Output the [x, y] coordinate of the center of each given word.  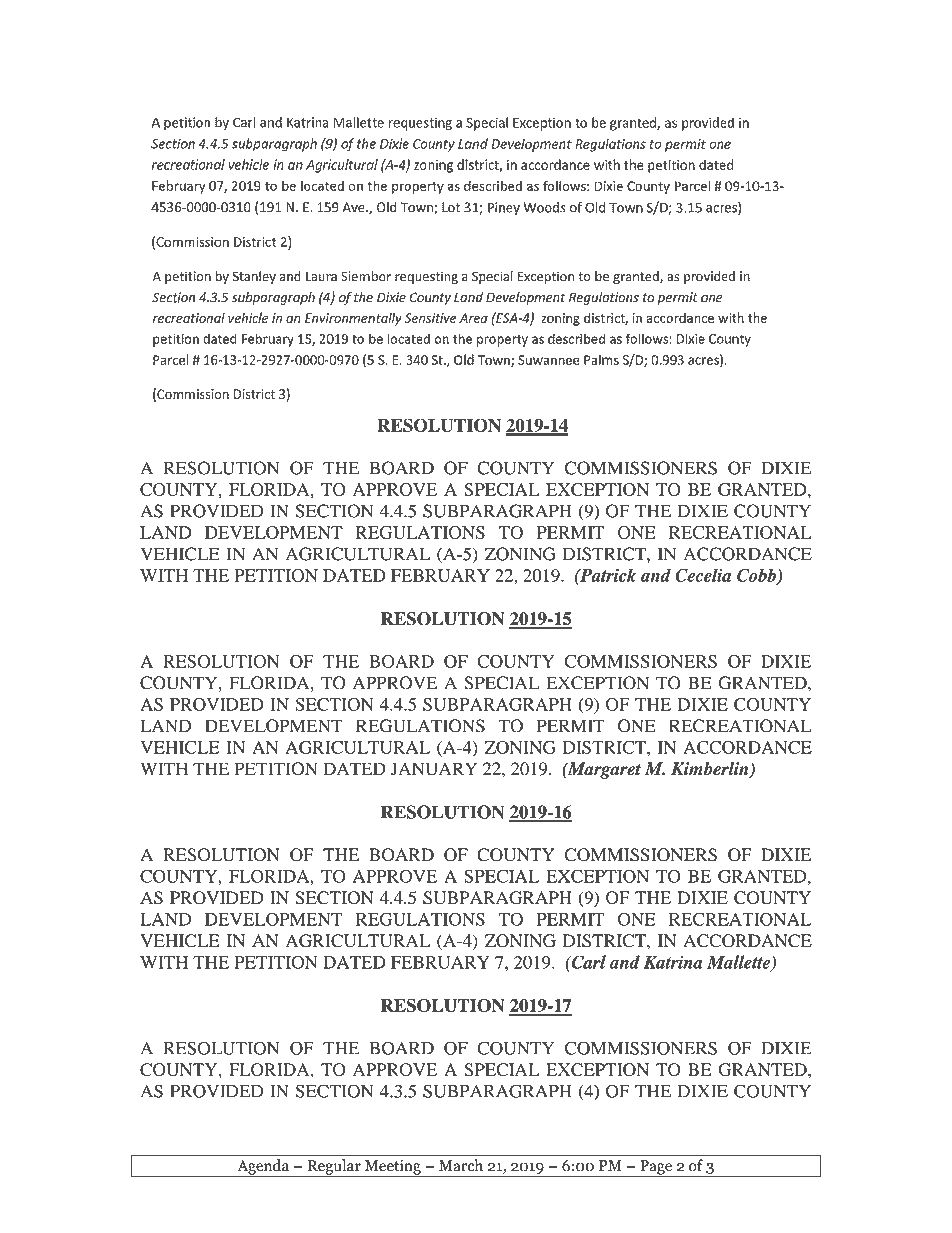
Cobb [758, 576]
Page [656, 1168]
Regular [334, 1168]
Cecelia [703, 575]
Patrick [607, 575]
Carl [587, 962]
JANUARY [434, 769]
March [461, 1165]
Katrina [673, 962]
